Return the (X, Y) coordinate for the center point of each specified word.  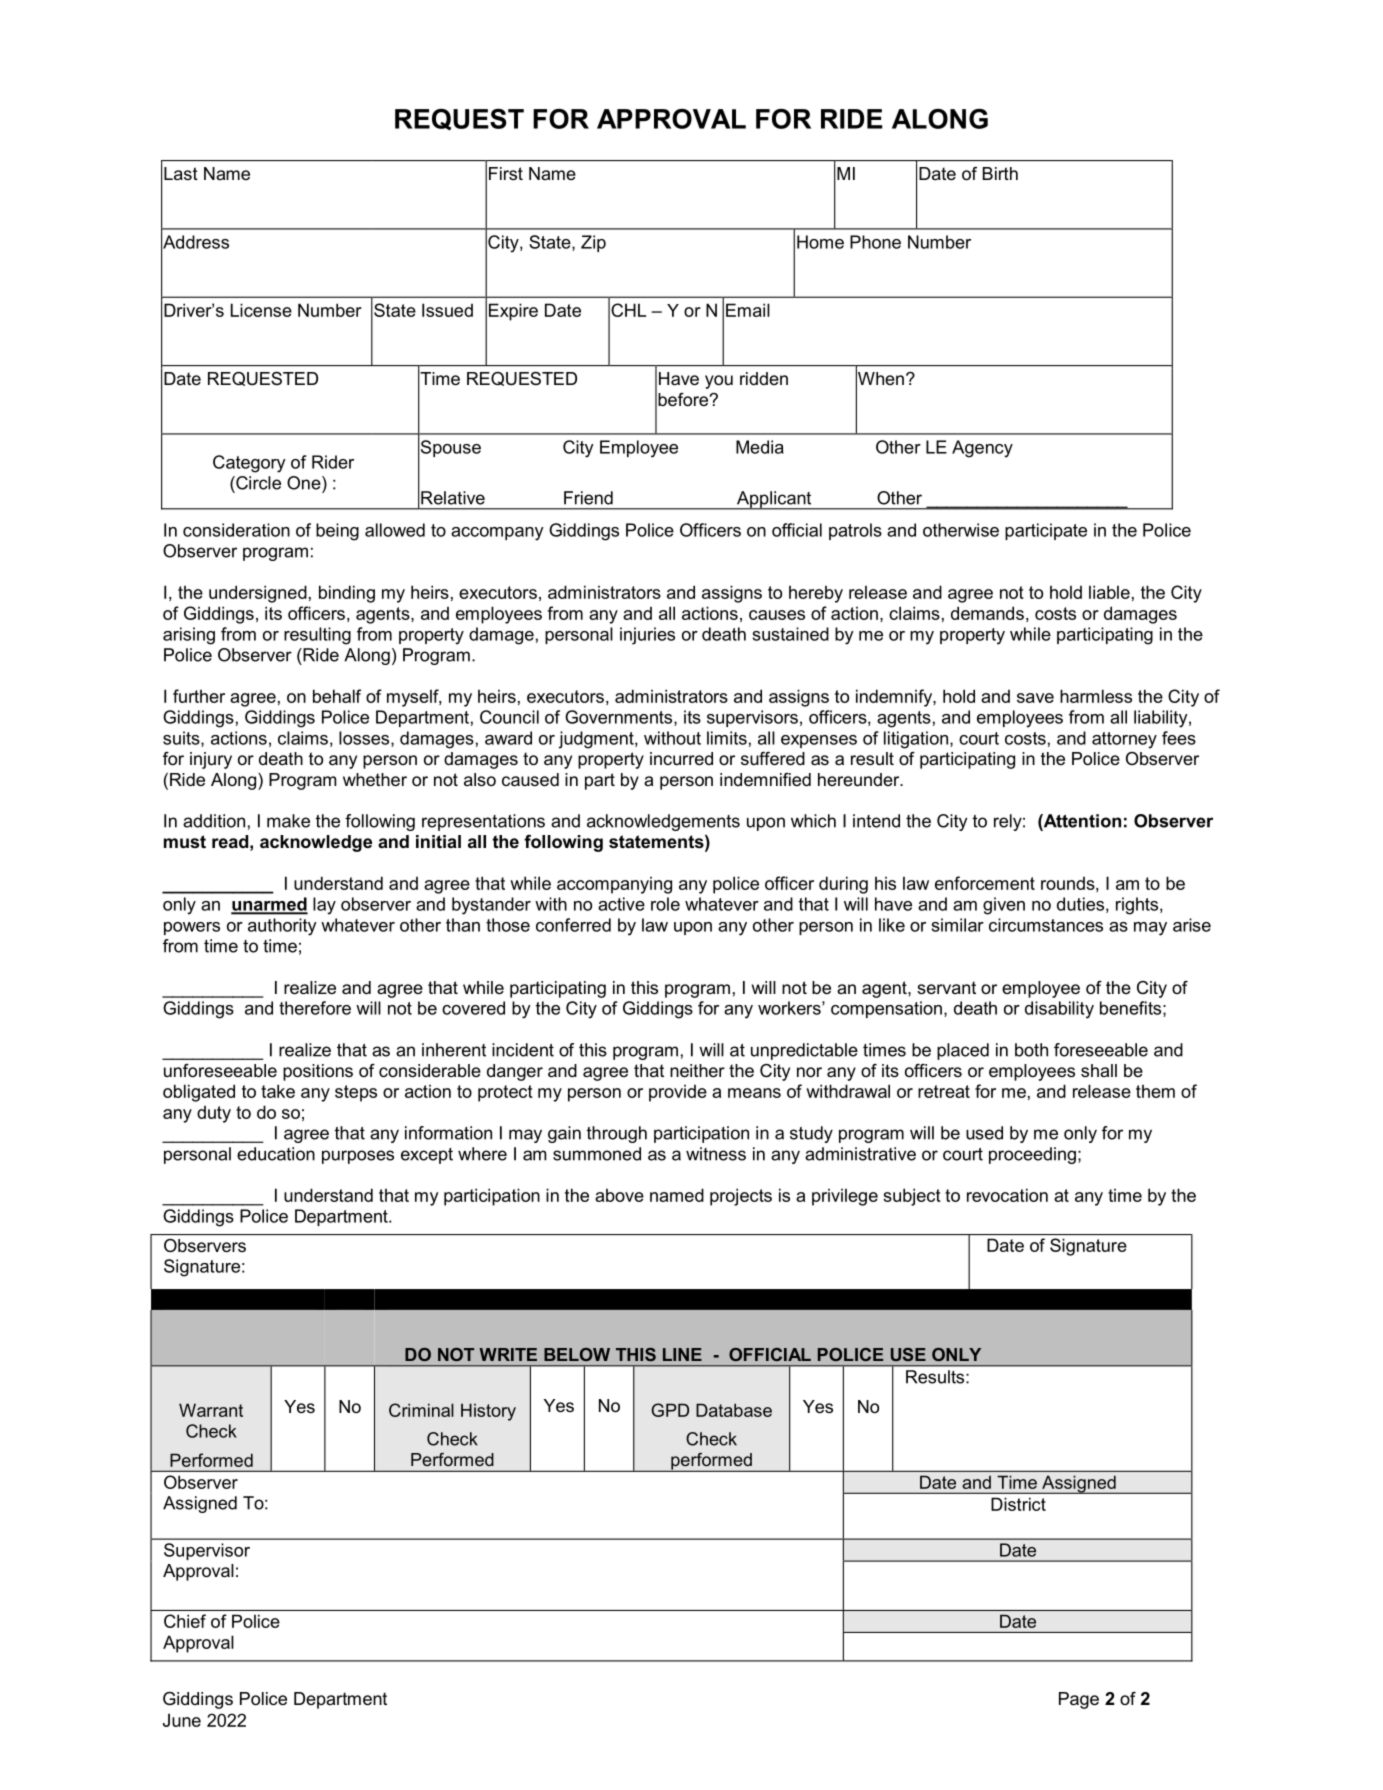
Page (1079, 1700)
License (261, 310)
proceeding (1032, 1155)
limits (727, 738)
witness (716, 1154)
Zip (593, 243)
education (276, 1154)
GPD (670, 1410)
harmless (1096, 696)
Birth (1000, 173)
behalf (337, 696)
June (182, 1720)
